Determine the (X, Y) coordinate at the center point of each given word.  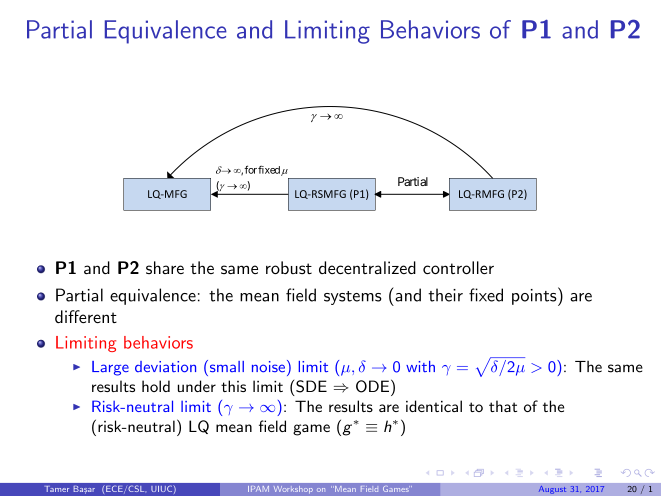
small (225, 366)
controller (458, 267)
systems (353, 298)
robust (289, 267)
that (503, 406)
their (445, 295)
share (165, 267)
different (86, 316)
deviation (165, 366)
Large (110, 368)
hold (156, 386)
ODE (374, 386)
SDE (311, 386)
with (420, 366)
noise (268, 366)
